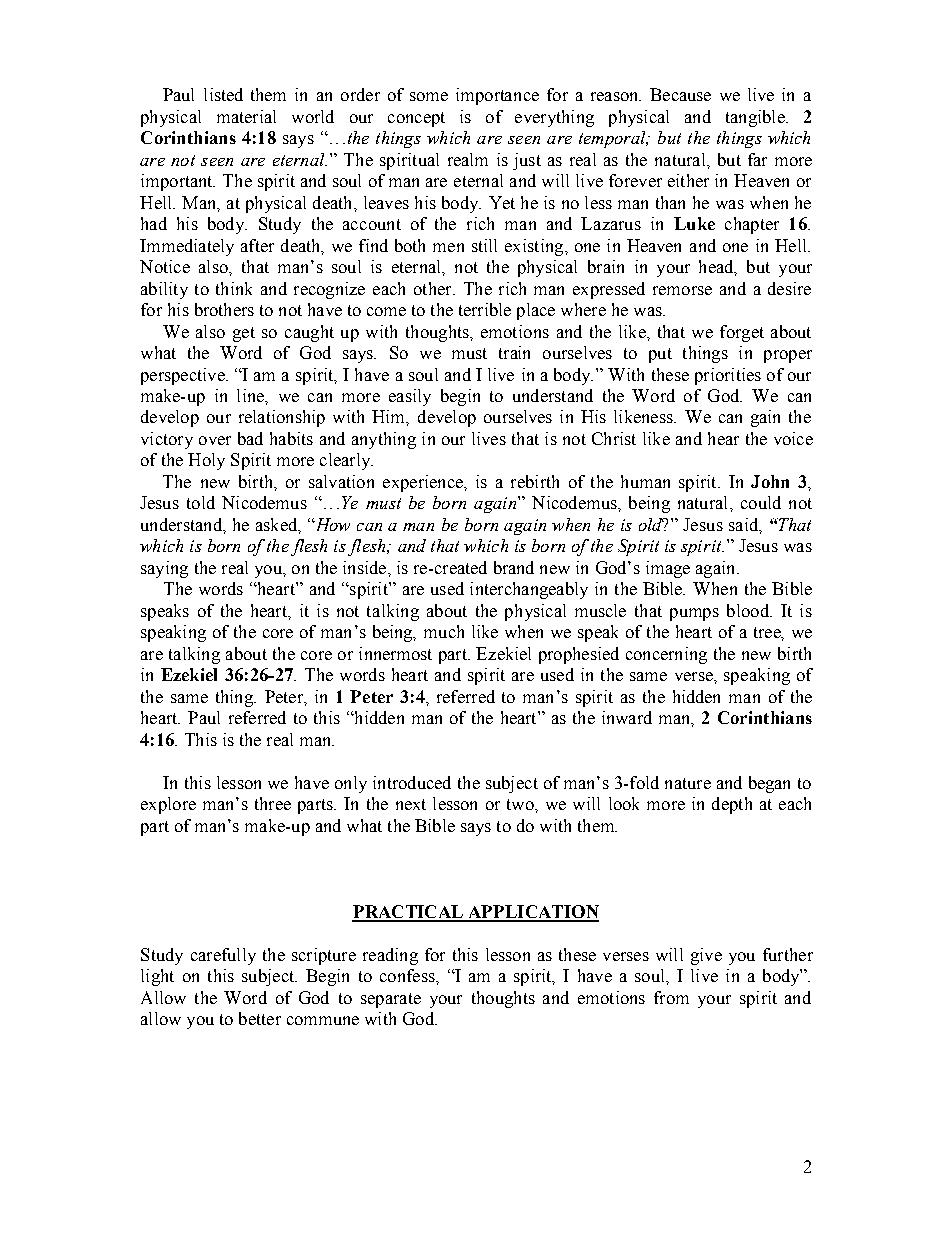  Describe the element at coordinates (497, 96) in the image. I see `importance` at that location.
